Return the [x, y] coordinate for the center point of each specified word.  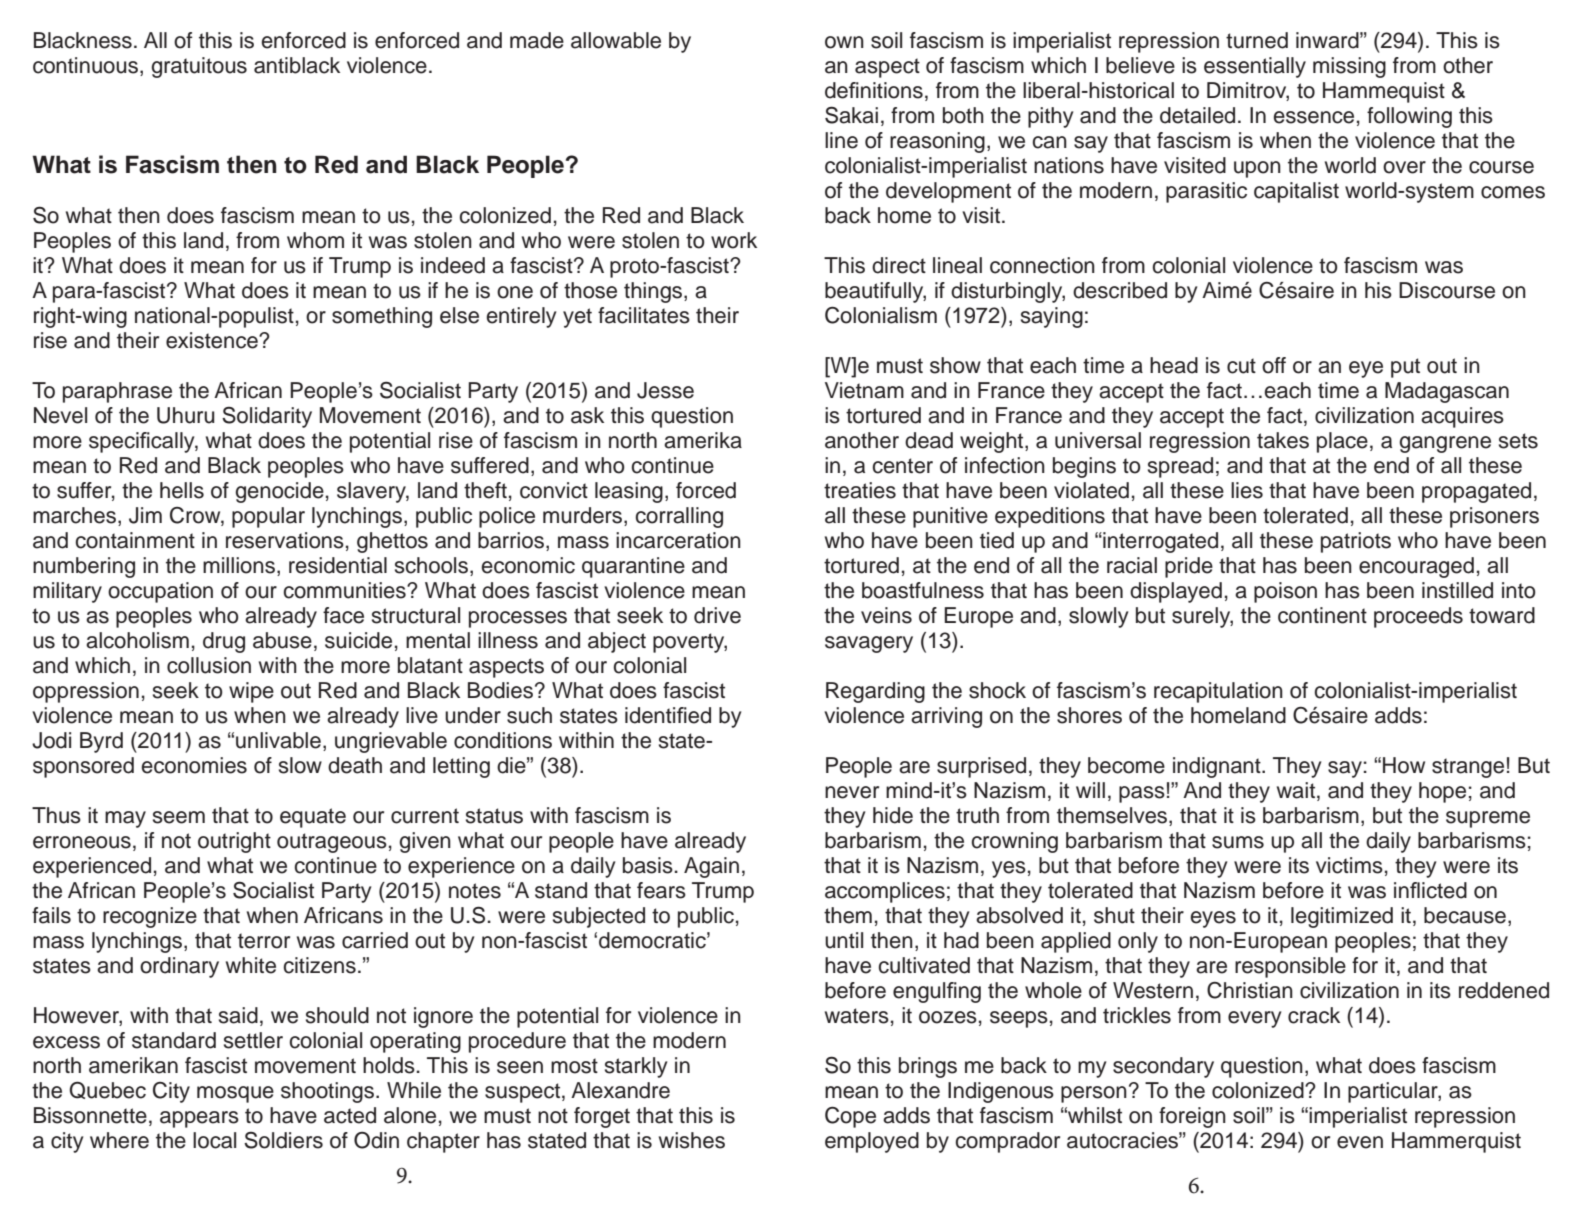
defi [842, 90]
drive [717, 615]
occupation [160, 592]
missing [1349, 67]
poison [1285, 592]
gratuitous [199, 67]
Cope [850, 1117]
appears [199, 1119]
